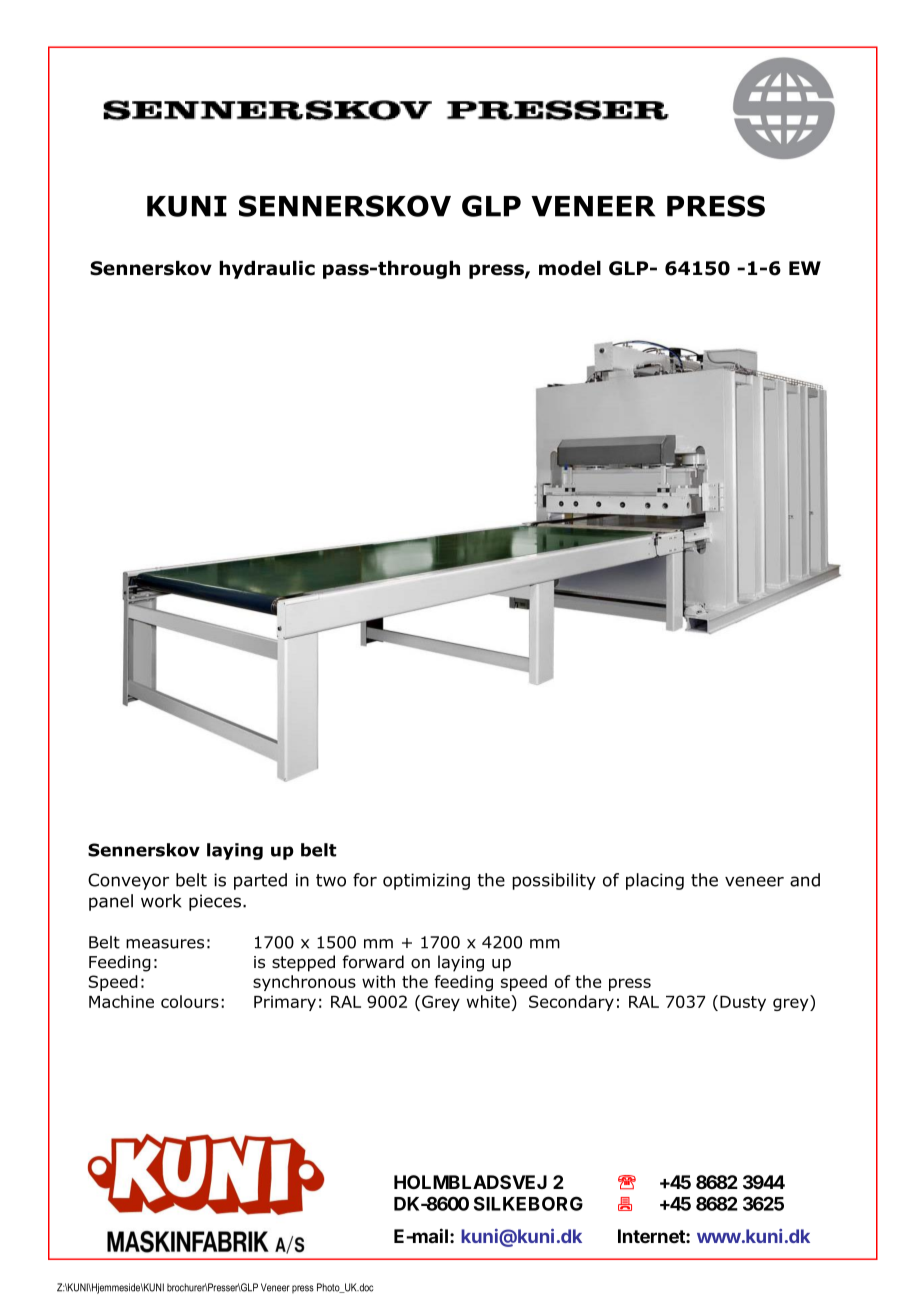  Describe the element at coordinates (426, 881) in the screenshot. I see `optimizing` at that location.
